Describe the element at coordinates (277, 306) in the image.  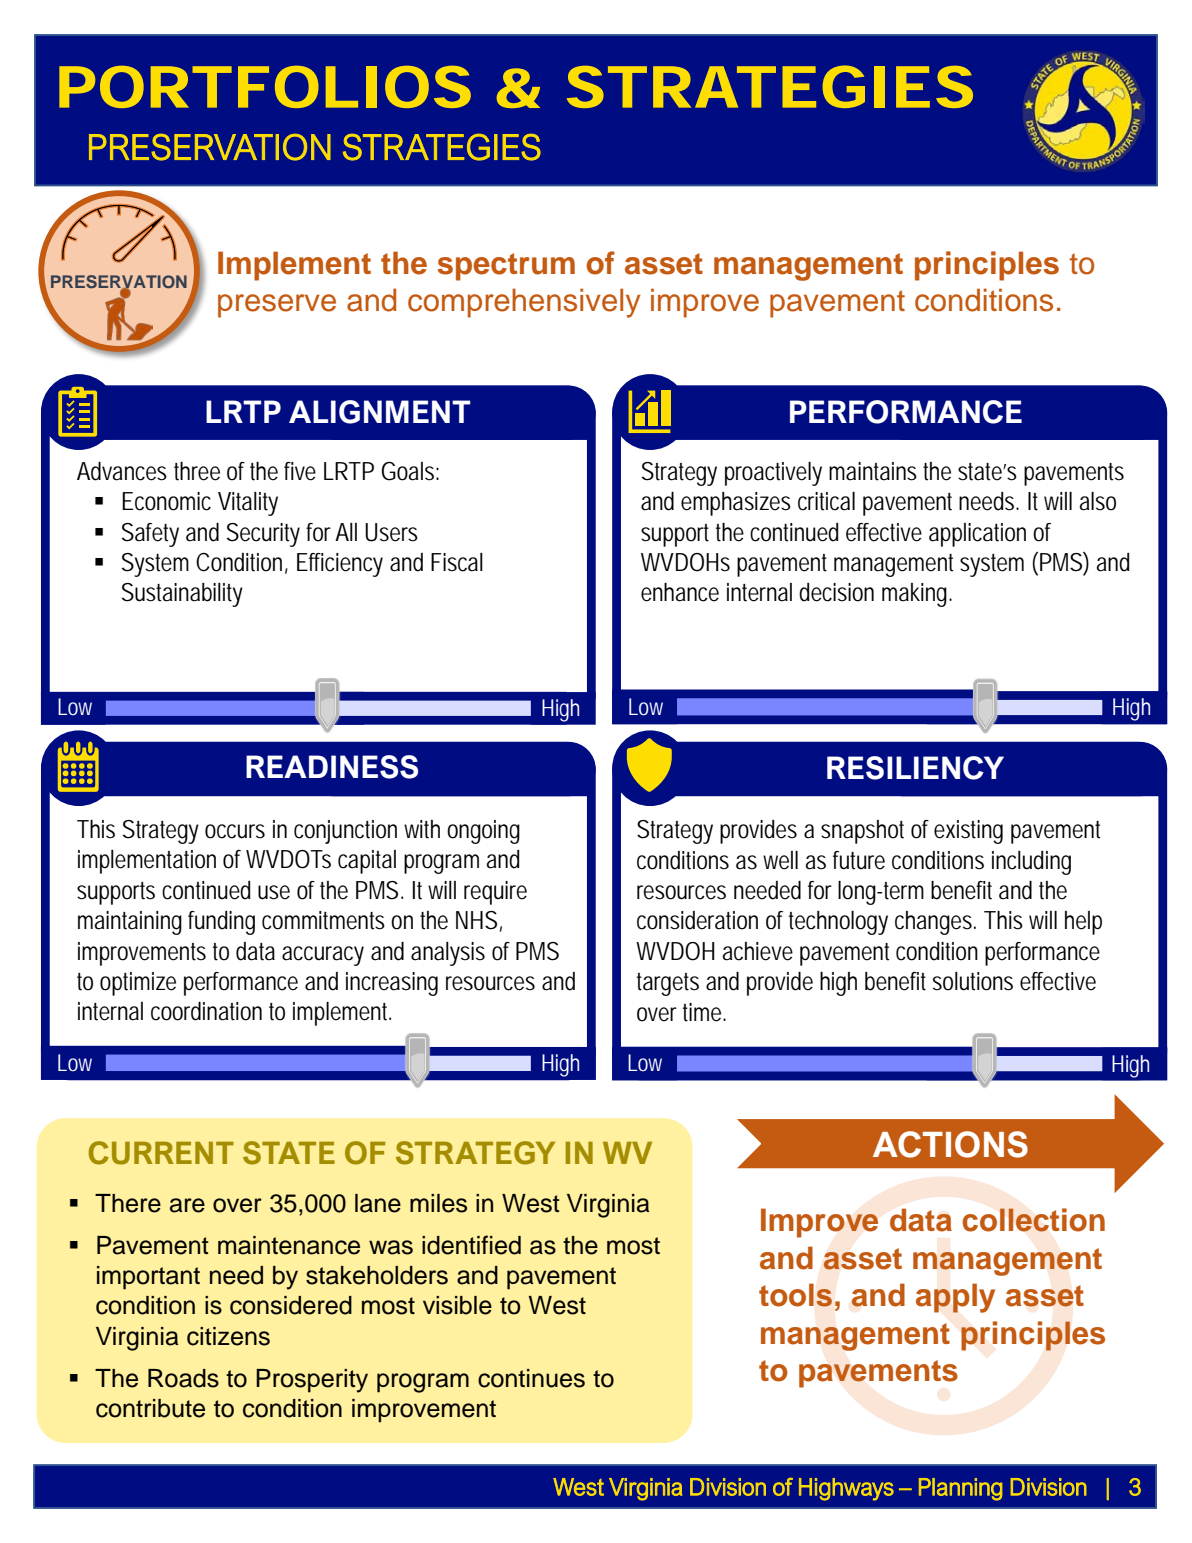
I see `preserve` at that location.
